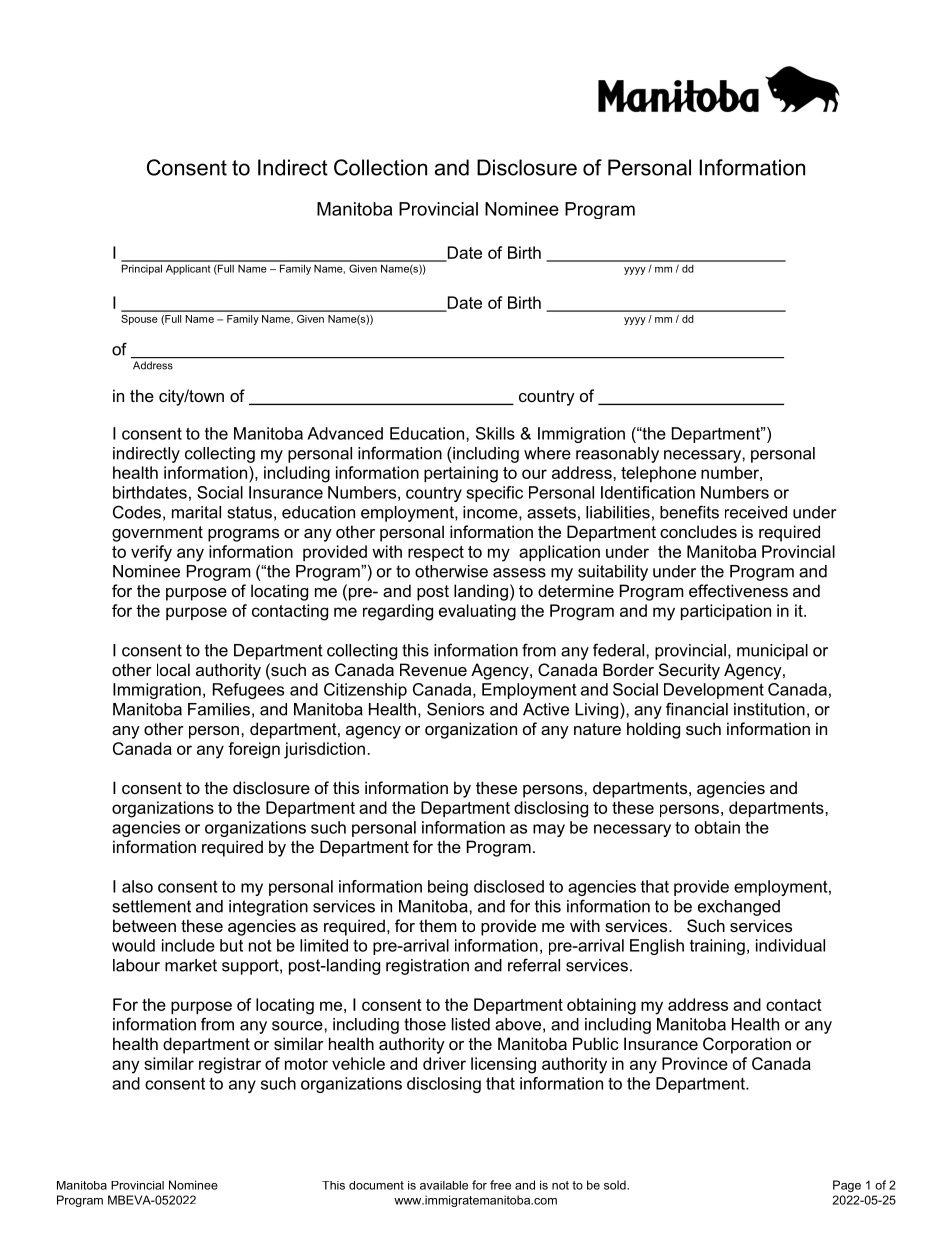 Image resolution: width=952 pixels, height=1233 pixels. What do you see at coordinates (756, 512) in the image?
I see `received` at bounding box center [756, 512].
